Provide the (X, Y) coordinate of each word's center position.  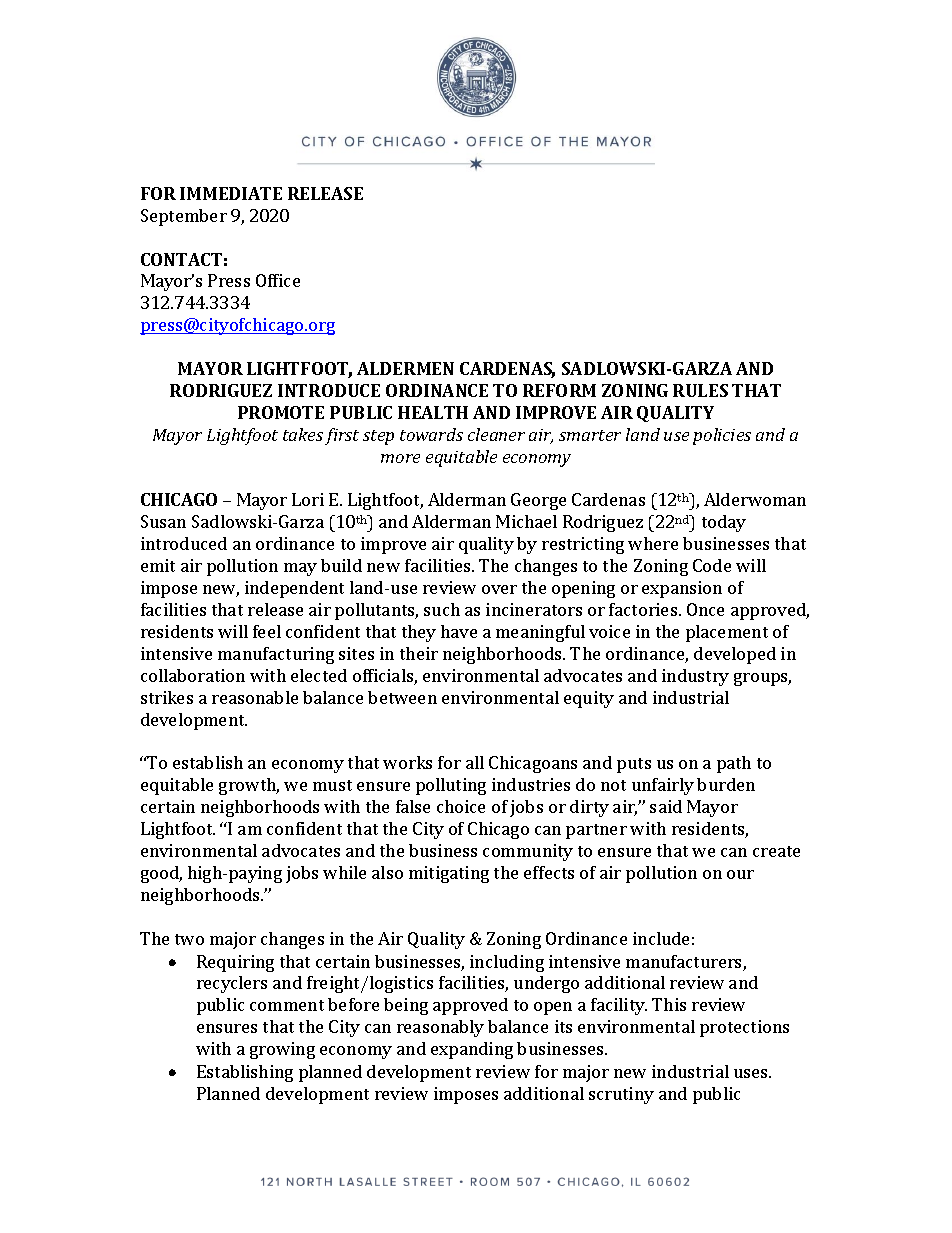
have (459, 631)
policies (722, 436)
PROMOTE (281, 412)
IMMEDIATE (231, 193)
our (740, 874)
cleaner (496, 434)
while (344, 872)
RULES (700, 390)
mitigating (449, 874)
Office (278, 280)
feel (267, 631)
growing (282, 1050)
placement (727, 633)
